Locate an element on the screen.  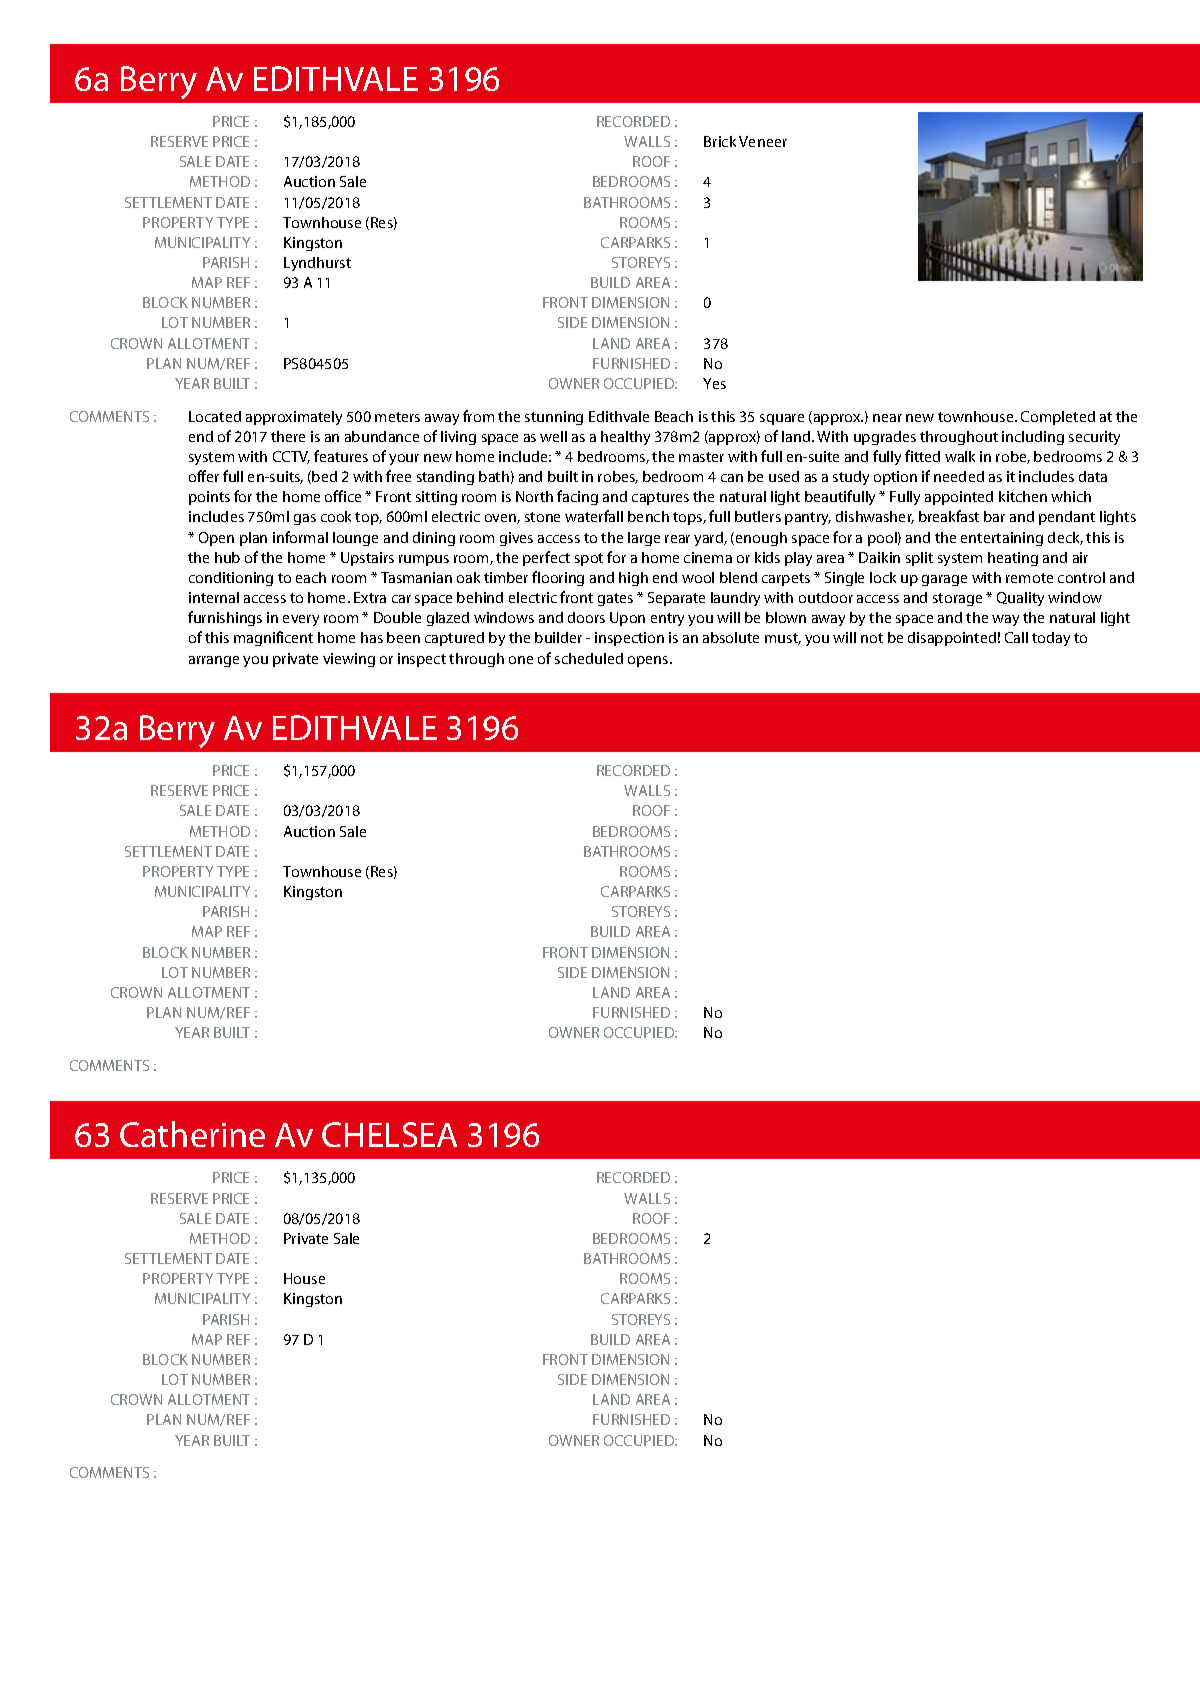
captures is located at coordinates (660, 498).
